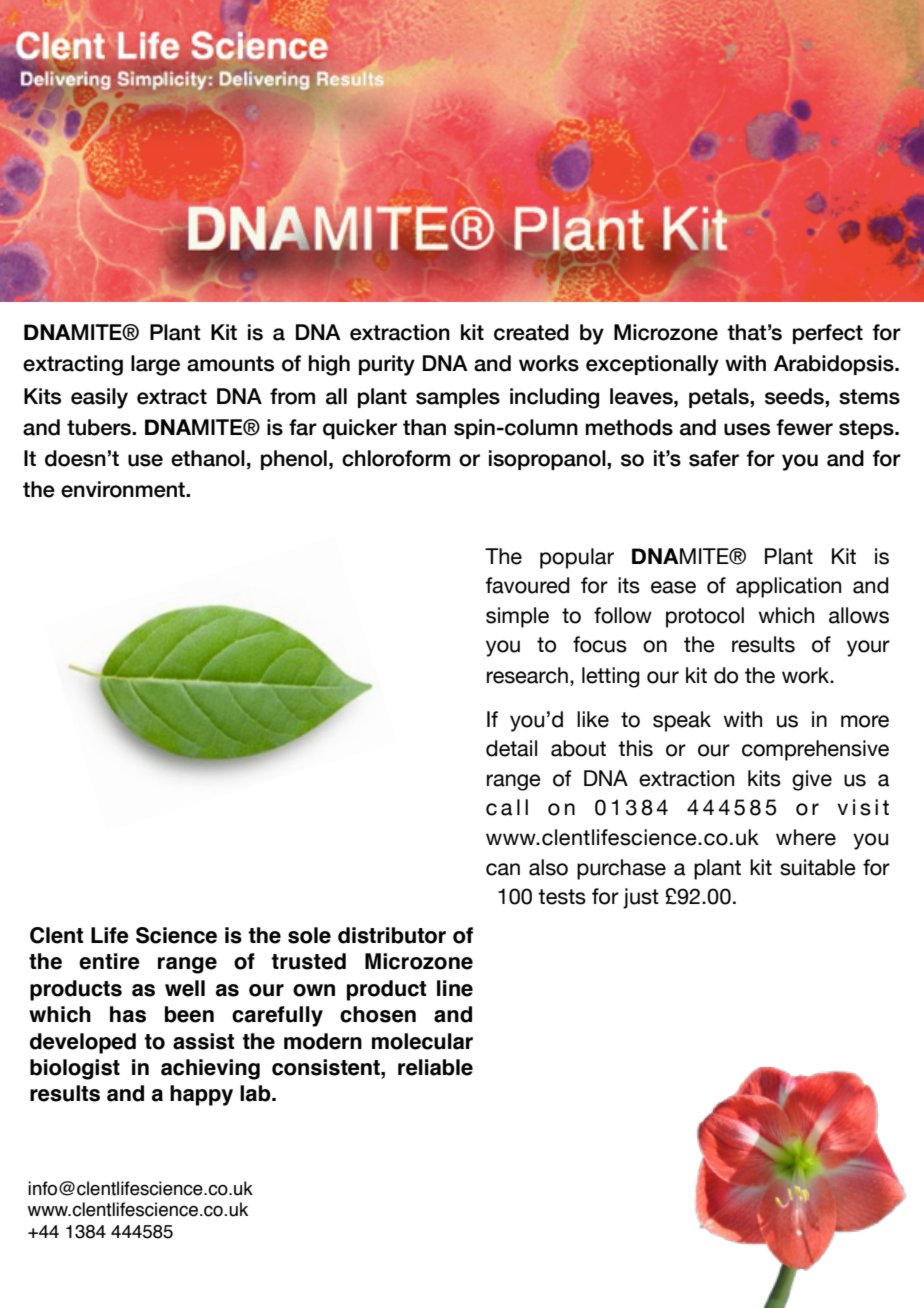 This document has width=924, height=1308. I want to click on entire, so click(109, 961).
